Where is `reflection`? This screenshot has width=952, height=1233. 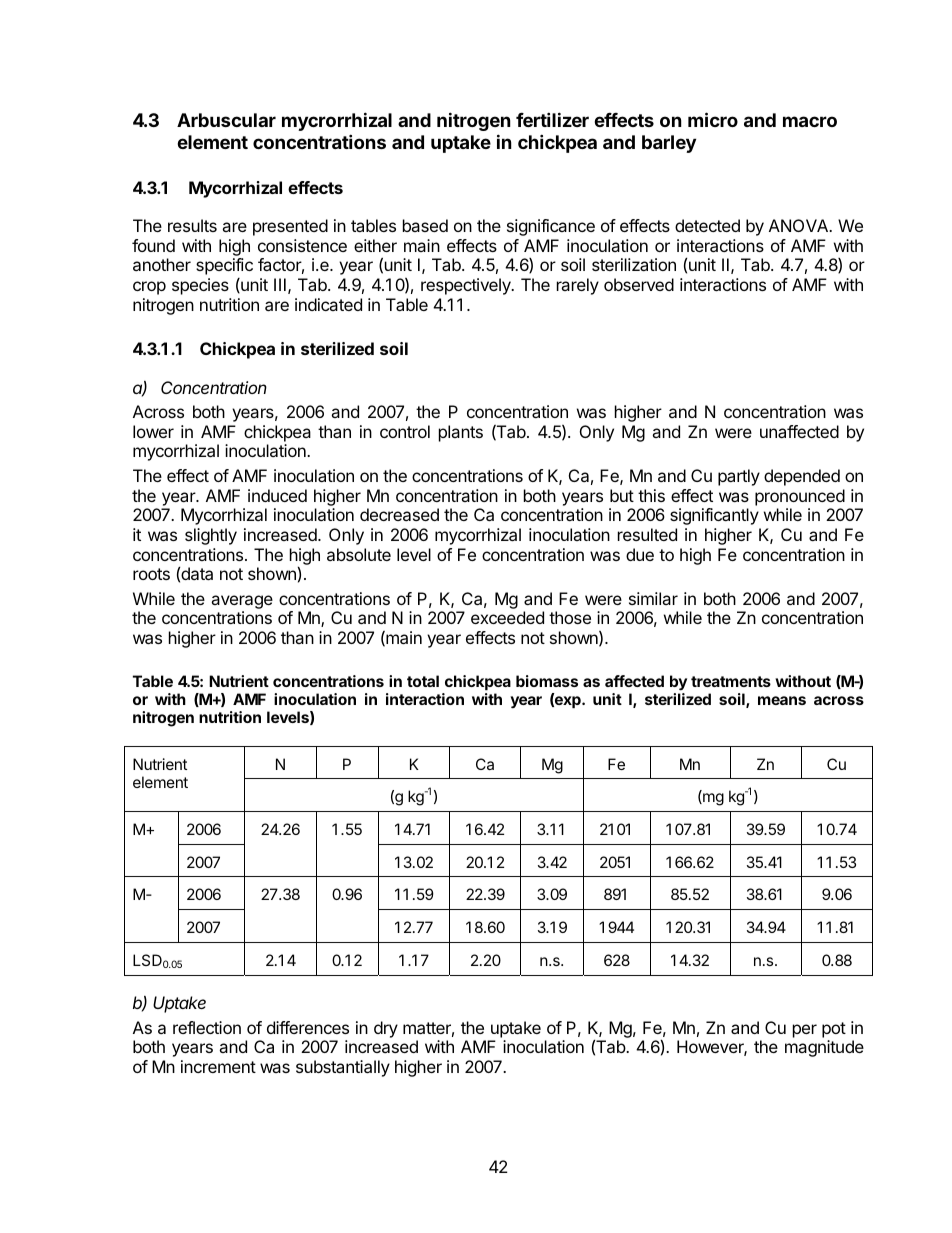
reflection is located at coordinates (207, 1027).
